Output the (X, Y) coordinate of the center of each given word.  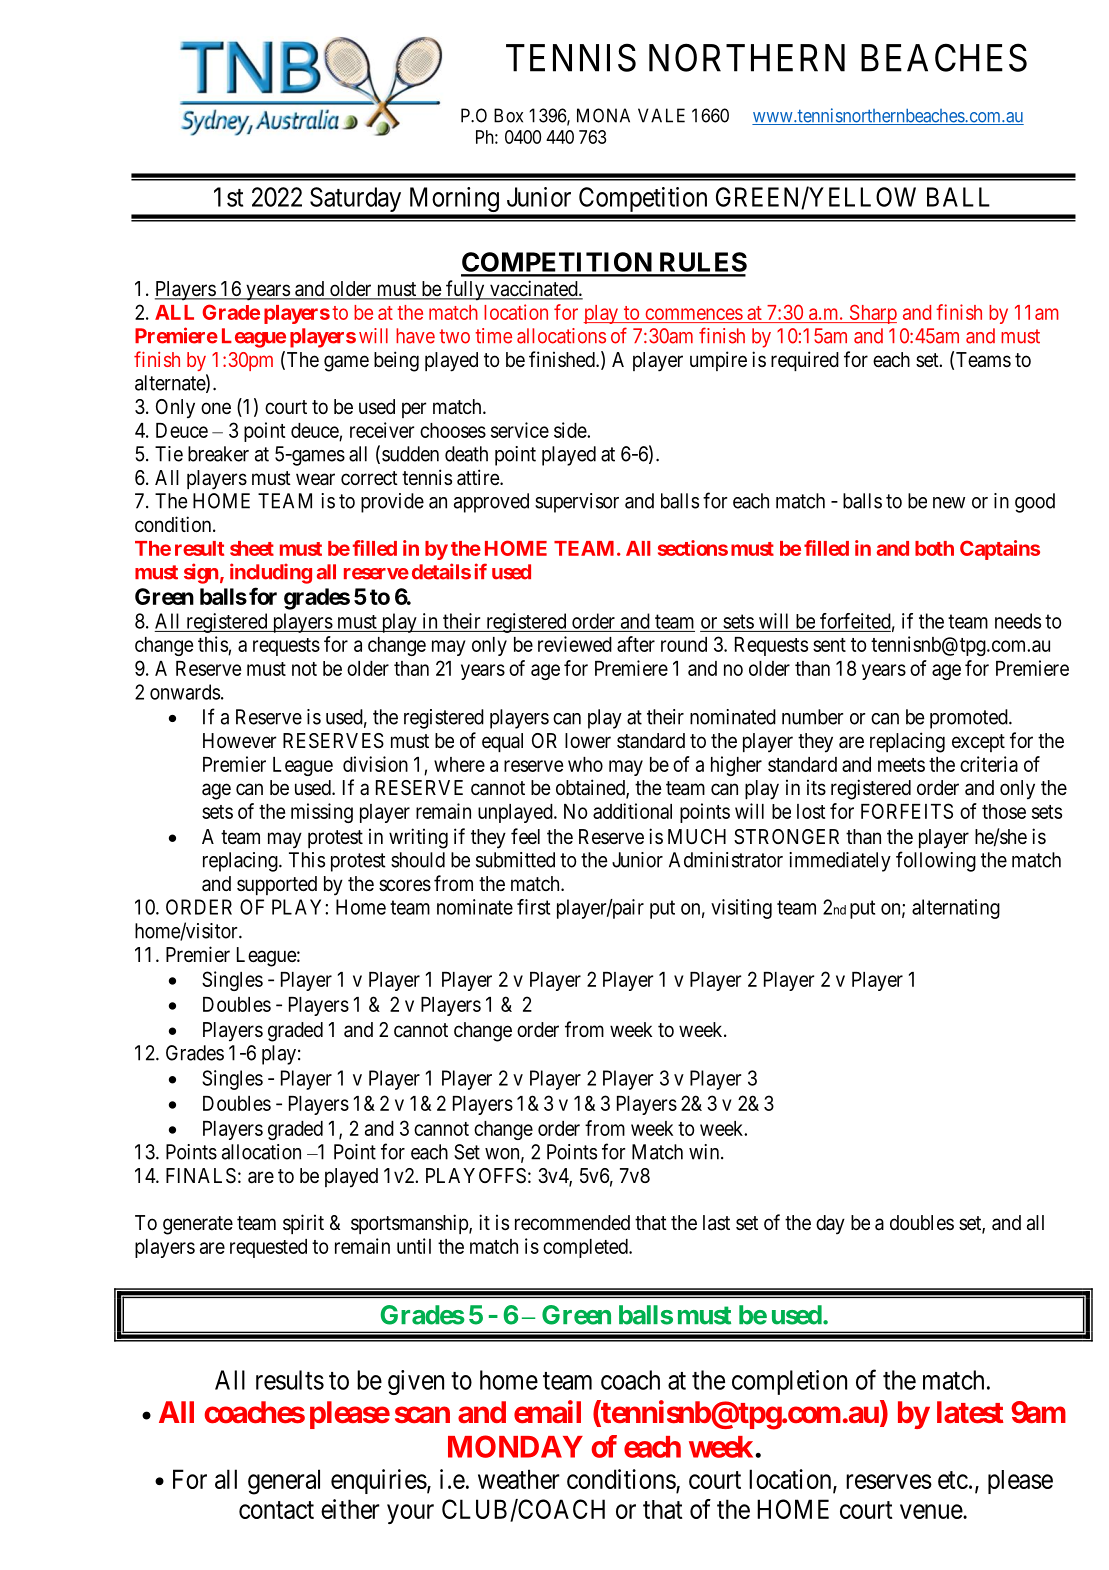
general (284, 1482)
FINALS (201, 1176)
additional (632, 811)
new (949, 503)
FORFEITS (907, 811)
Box (508, 115)
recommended (572, 1223)
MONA (603, 115)
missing (322, 813)
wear (315, 479)
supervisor (577, 503)
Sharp (872, 314)
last (716, 1223)
